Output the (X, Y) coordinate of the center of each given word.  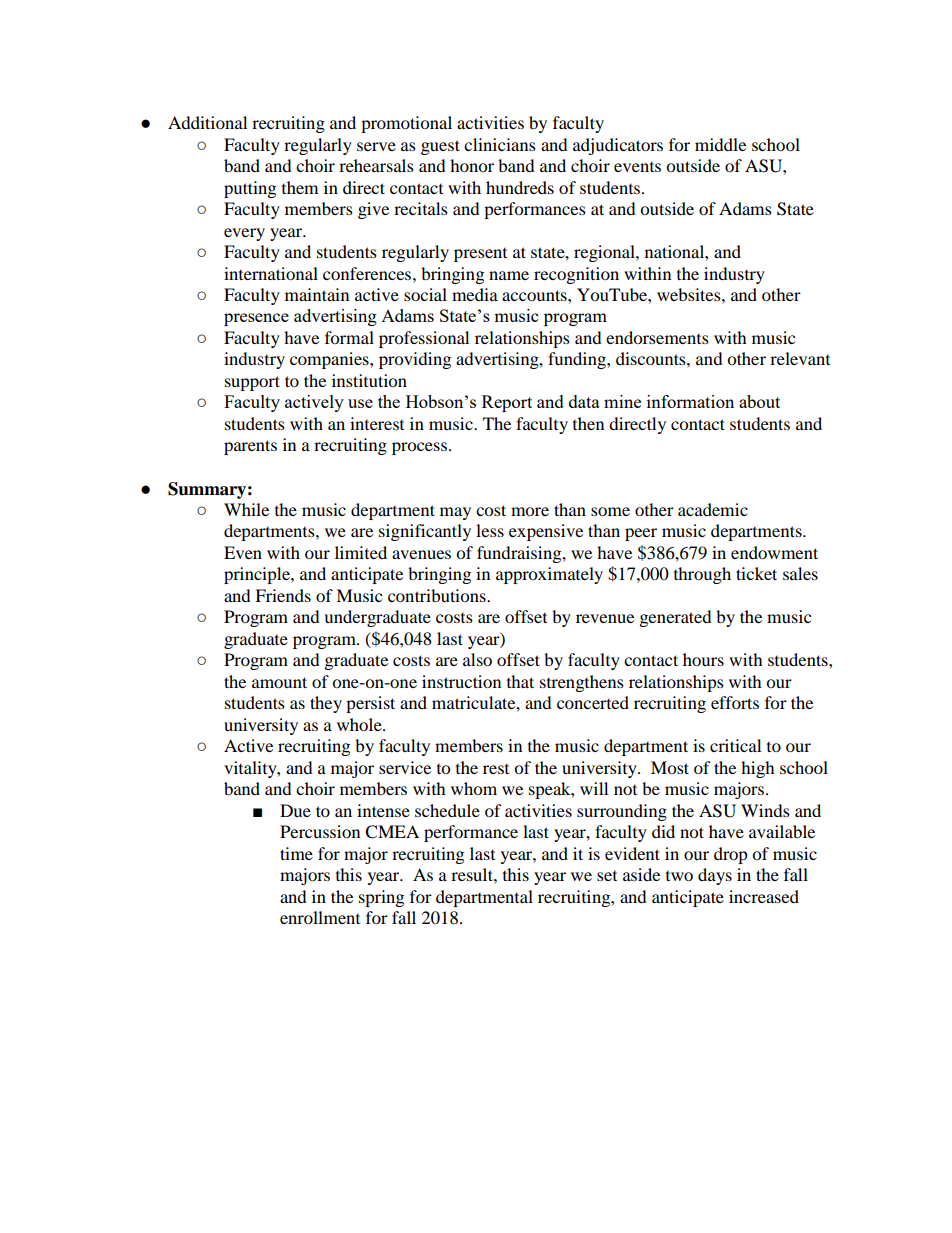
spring (381, 898)
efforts (735, 702)
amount (279, 682)
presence (256, 319)
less (490, 530)
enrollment (320, 917)
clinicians (500, 144)
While (246, 509)
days (715, 876)
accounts (535, 295)
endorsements (657, 337)
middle (720, 144)
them (300, 187)
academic (713, 509)
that (520, 681)
